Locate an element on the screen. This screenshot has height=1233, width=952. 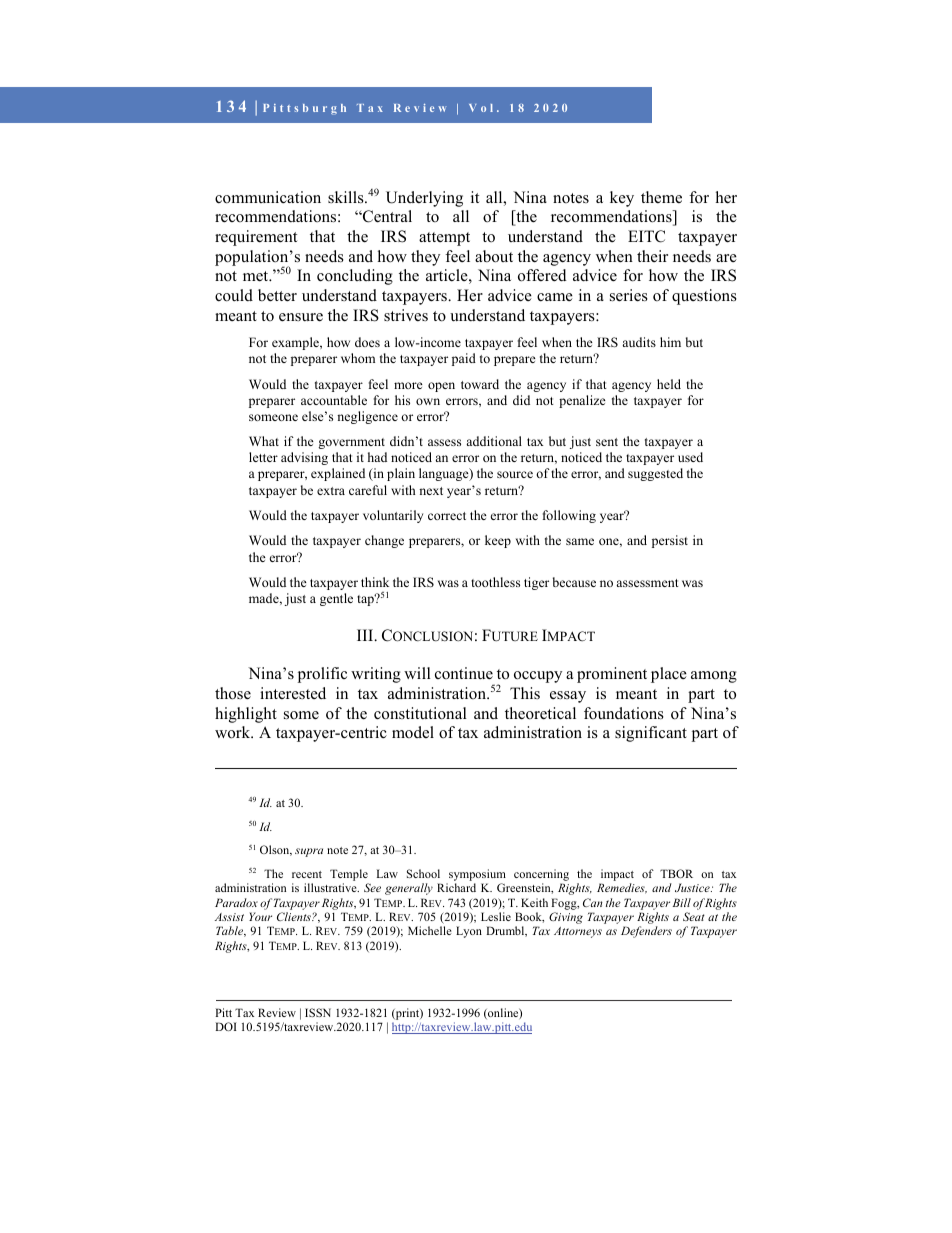
highlight is located at coordinates (246, 715).
